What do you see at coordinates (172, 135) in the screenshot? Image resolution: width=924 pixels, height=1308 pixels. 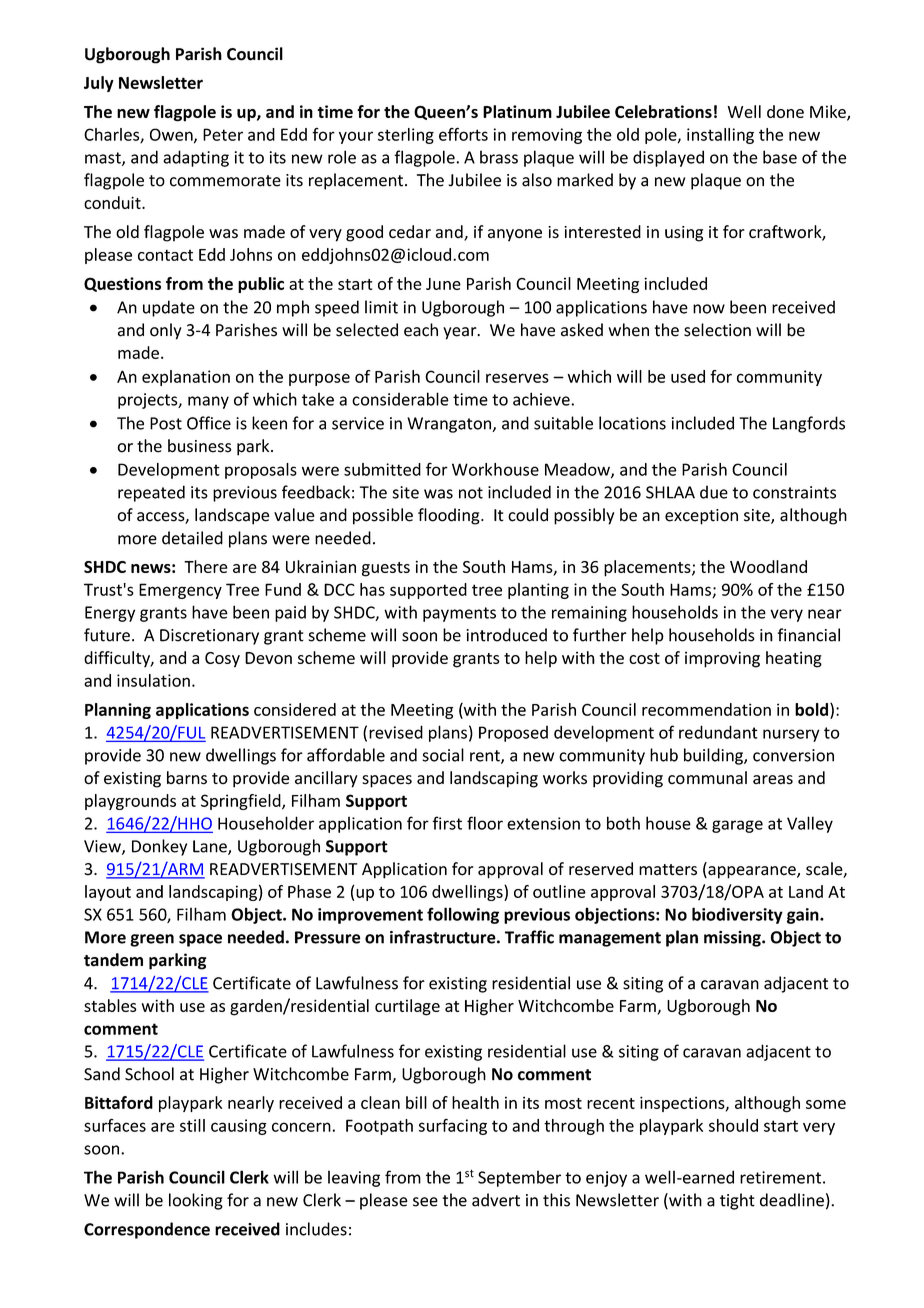 I see `Owen` at bounding box center [172, 135].
